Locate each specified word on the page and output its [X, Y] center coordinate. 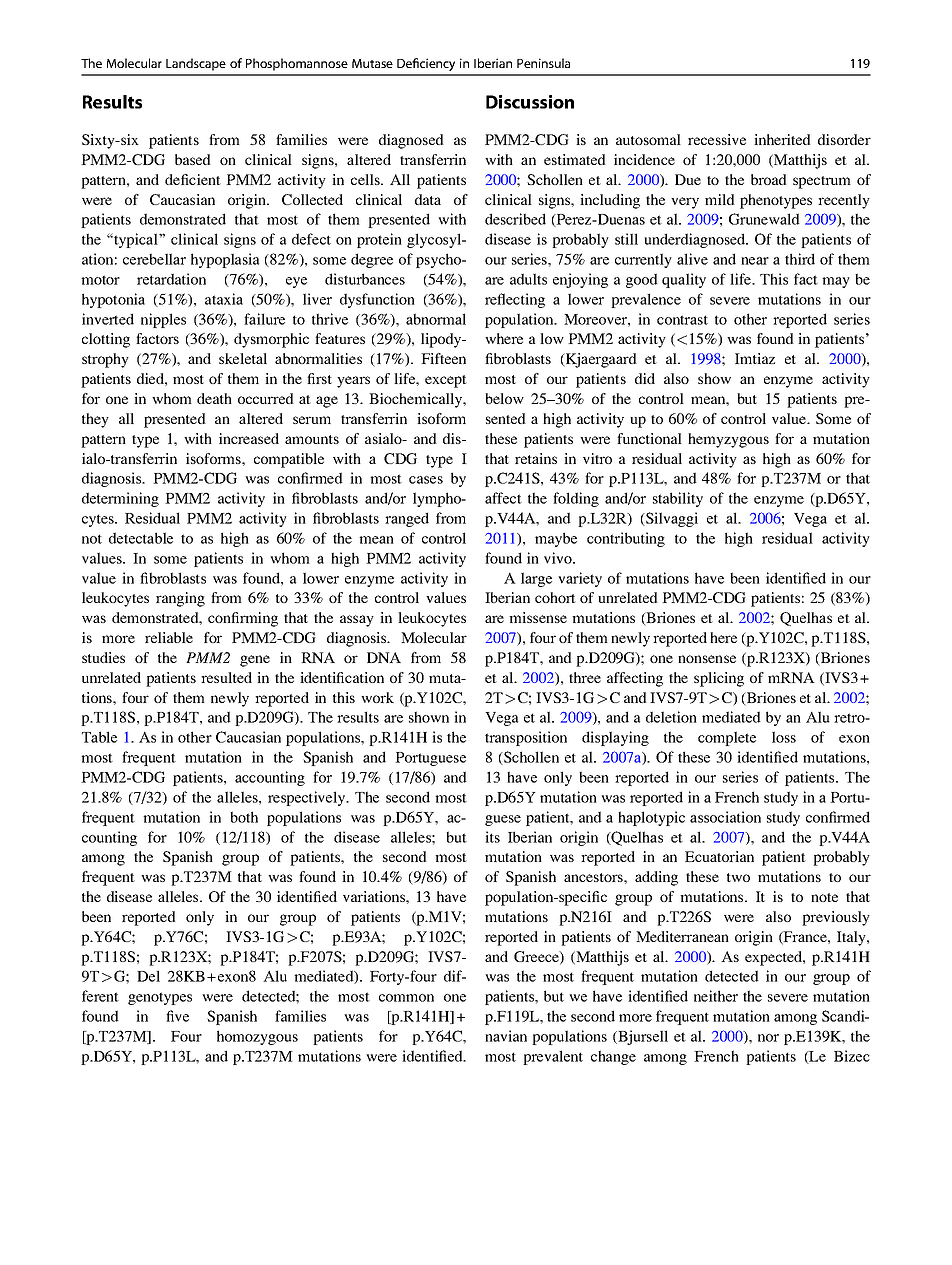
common [406, 998]
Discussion [530, 102]
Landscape [196, 64]
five [177, 1016]
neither [716, 996]
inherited [782, 139]
